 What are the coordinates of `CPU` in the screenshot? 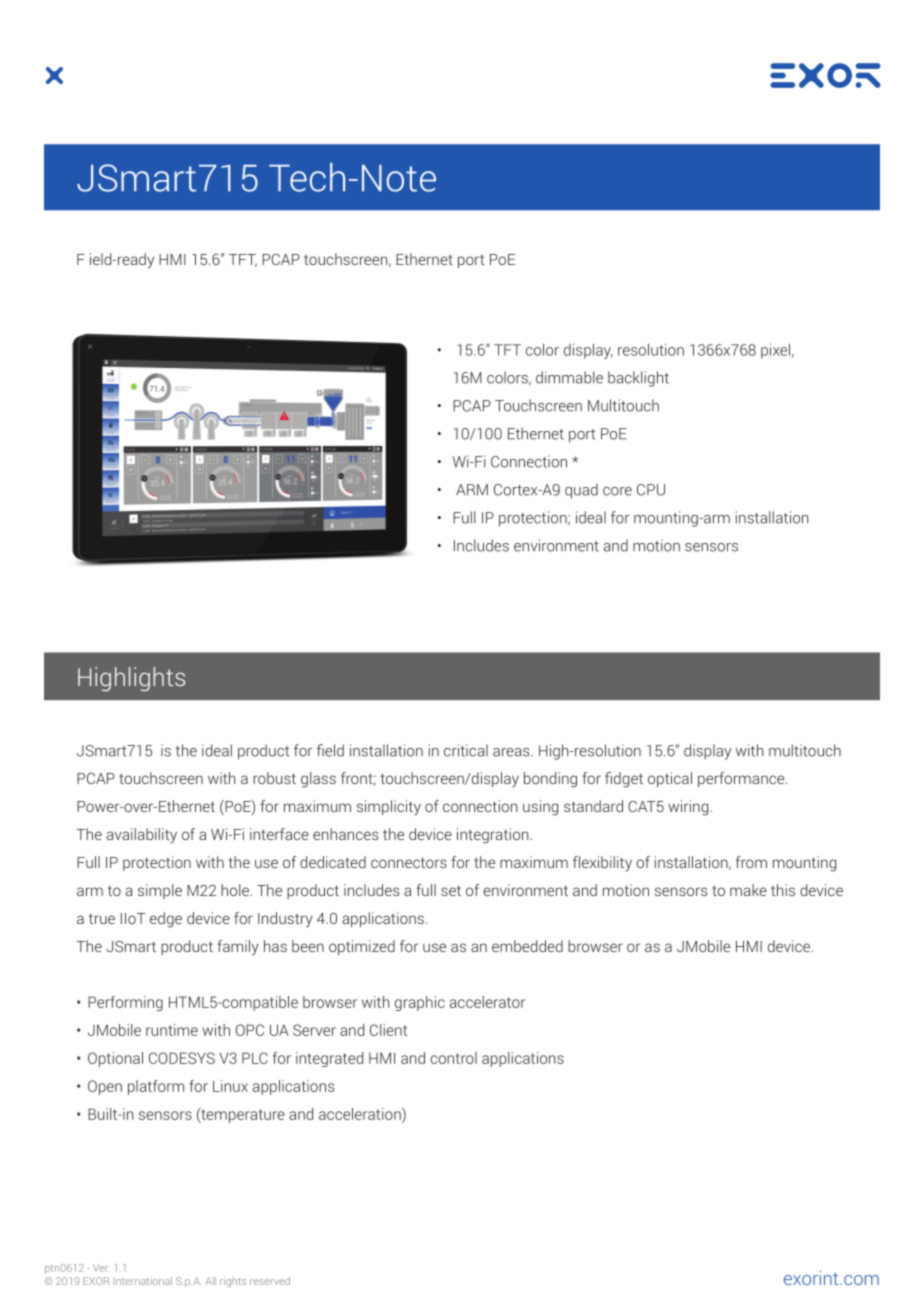 It's located at (651, 490).
